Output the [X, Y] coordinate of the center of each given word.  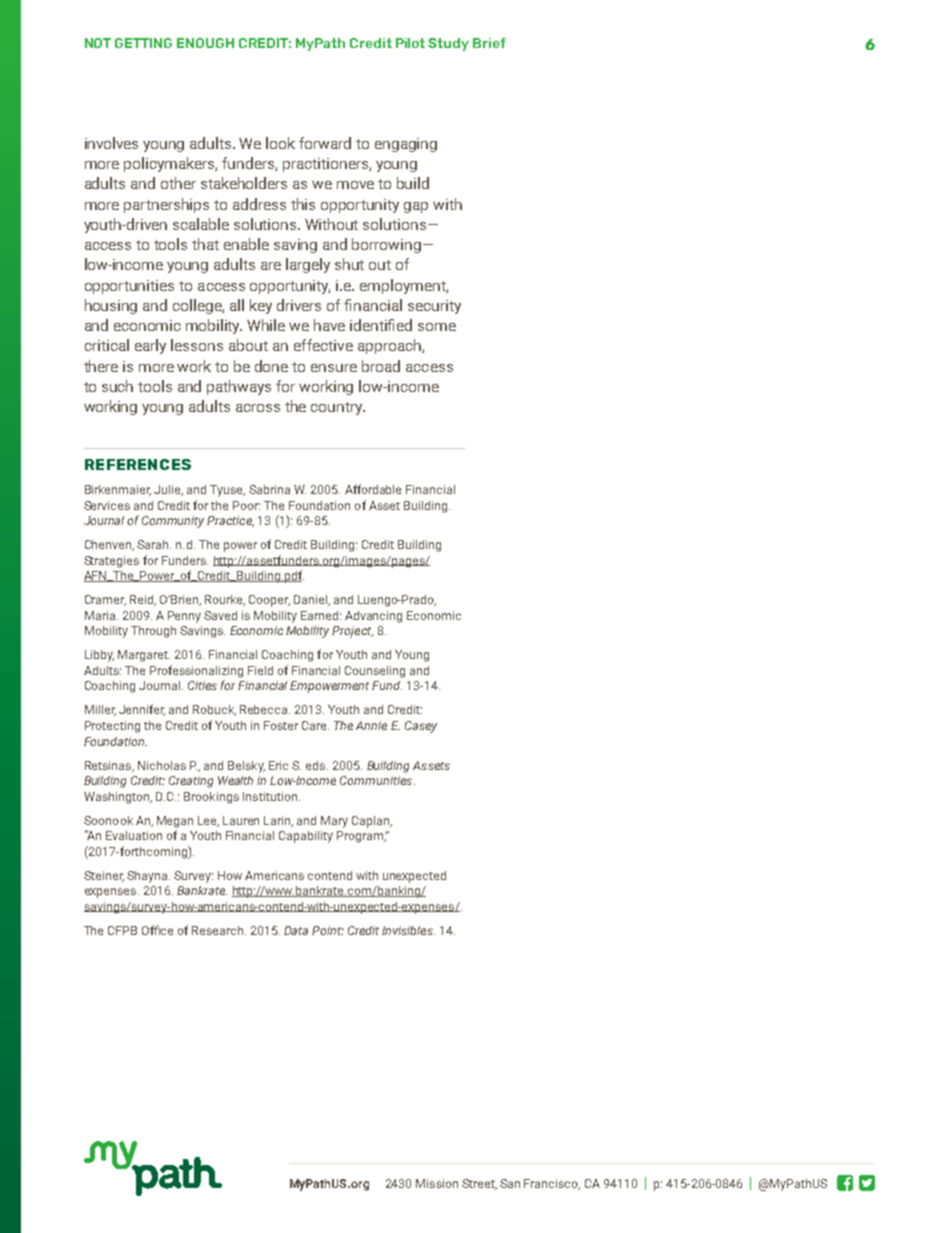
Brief [489, 43]
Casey [421, 727]
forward [325, 143]
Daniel [311, 600]
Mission [437, 1183]
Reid [142, 600]
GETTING [143, 43]
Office [157, 930]
